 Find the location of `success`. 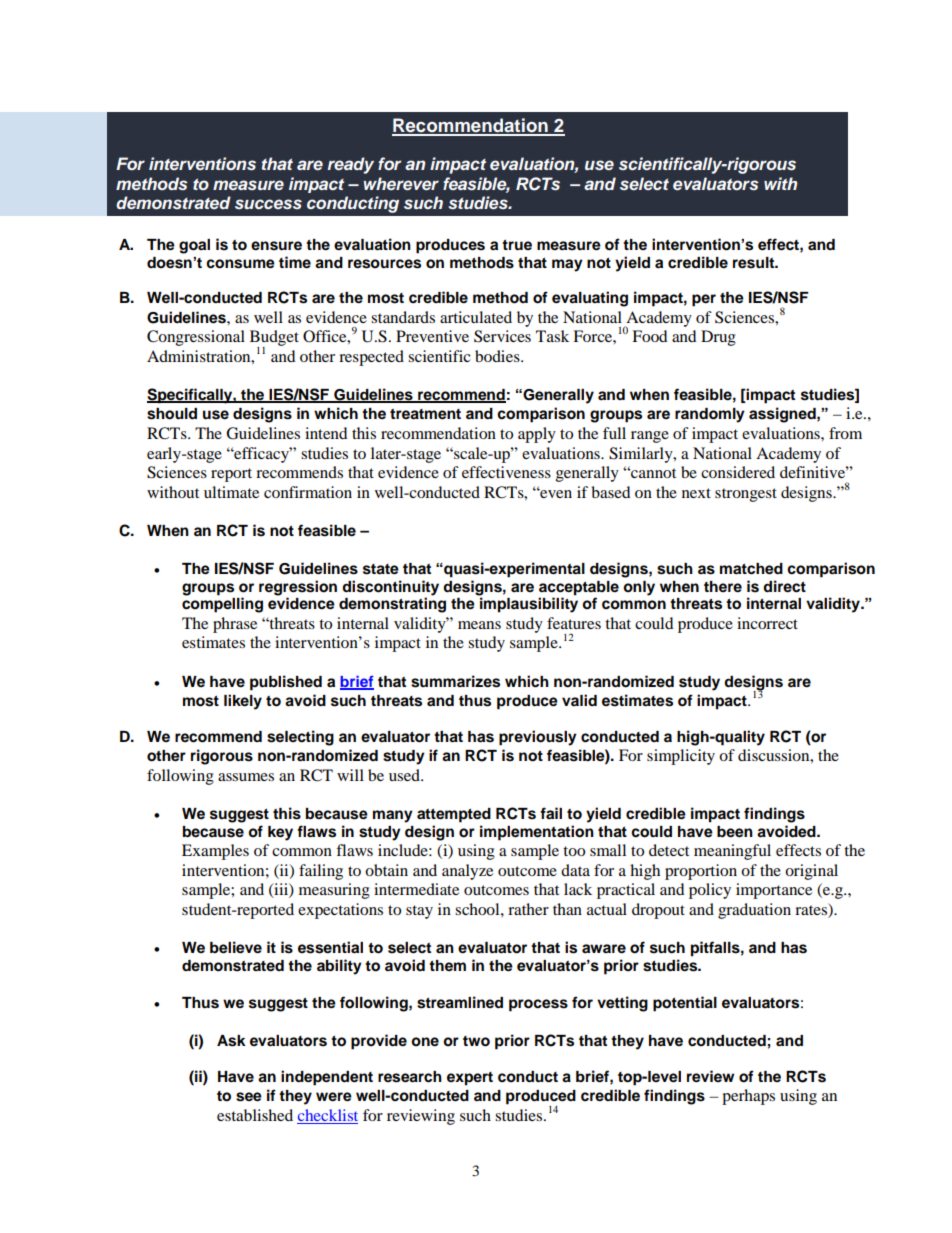

success is located at coordinates (268, 204).
